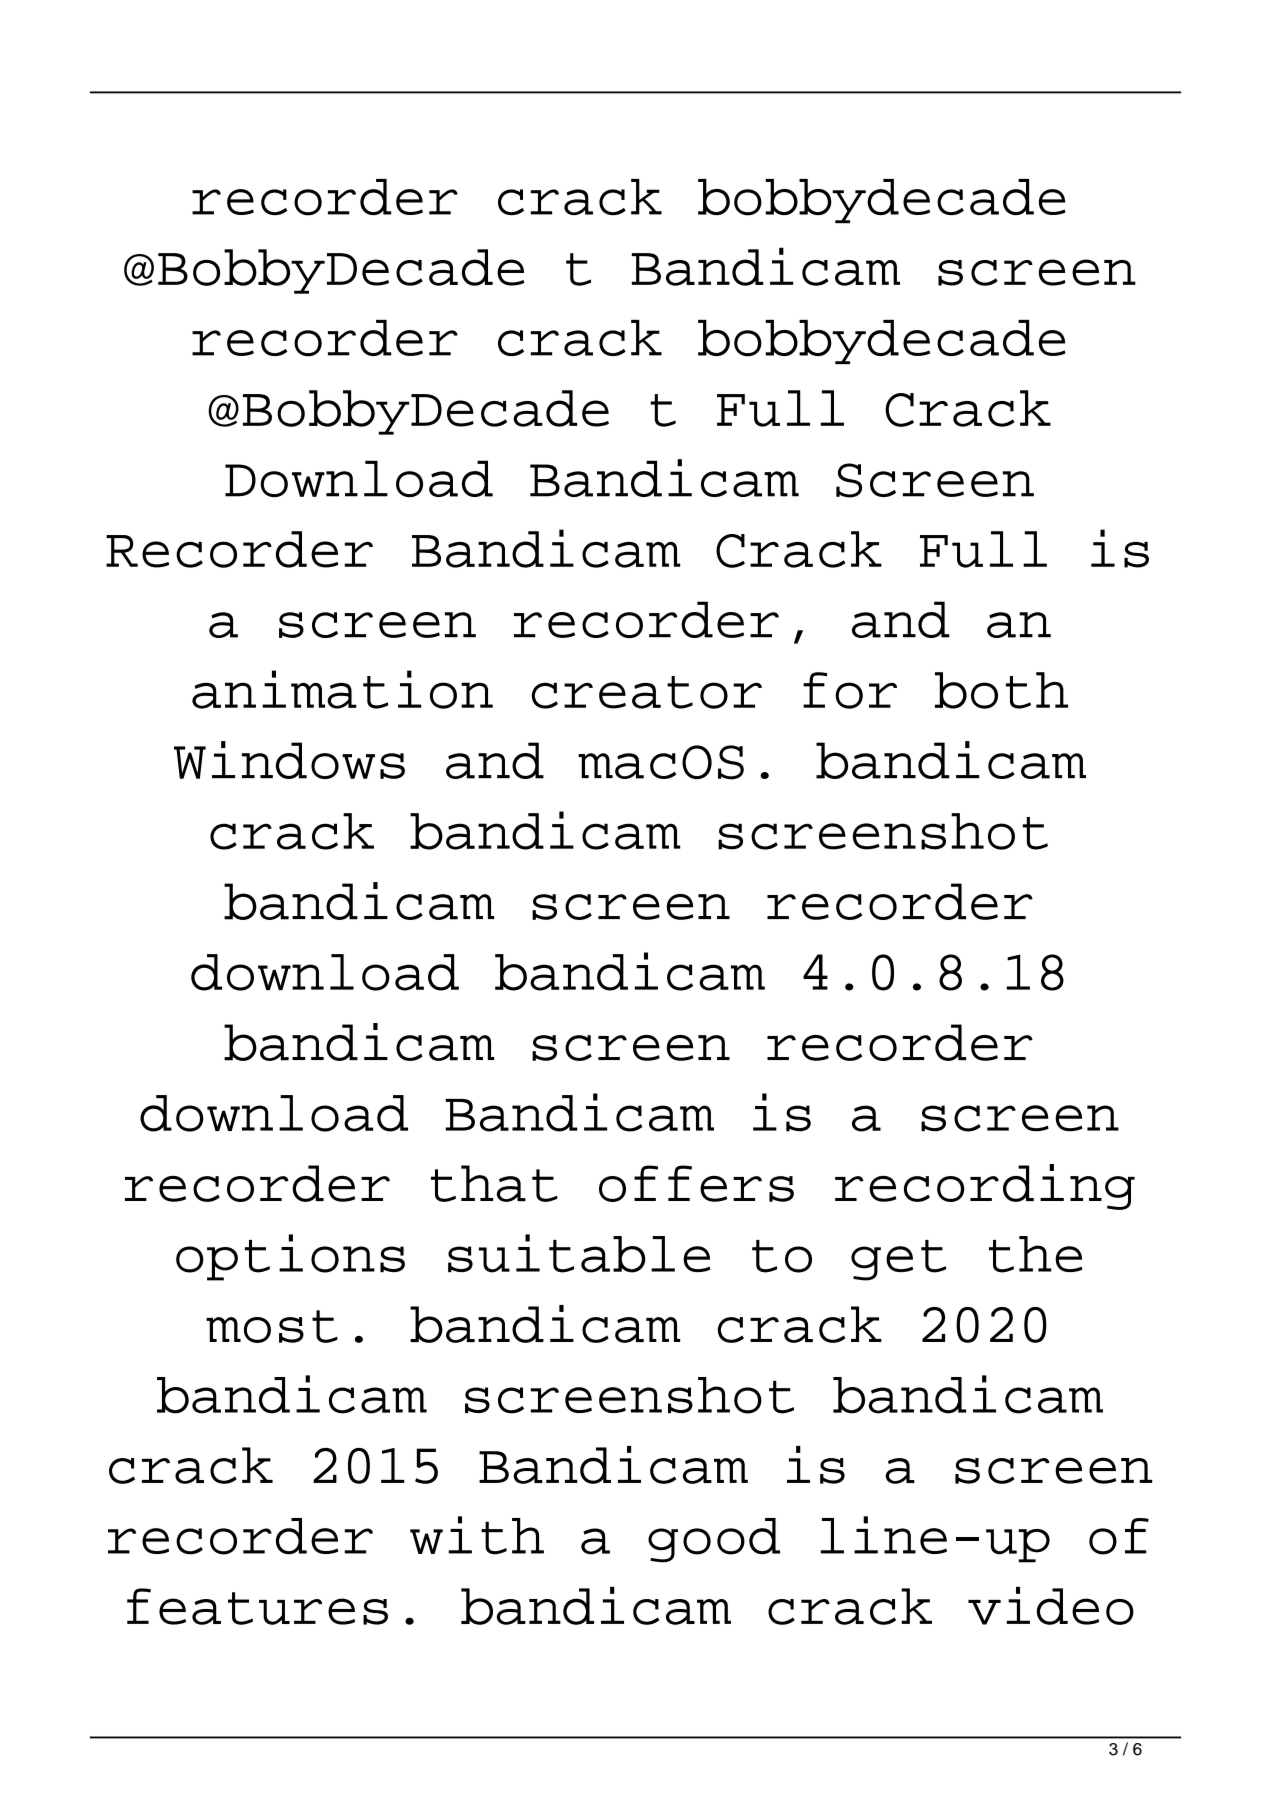  What do you see at coordinates (257, 1606) in the screenshot?
I see `features` at bounding box center [257, 1606].
